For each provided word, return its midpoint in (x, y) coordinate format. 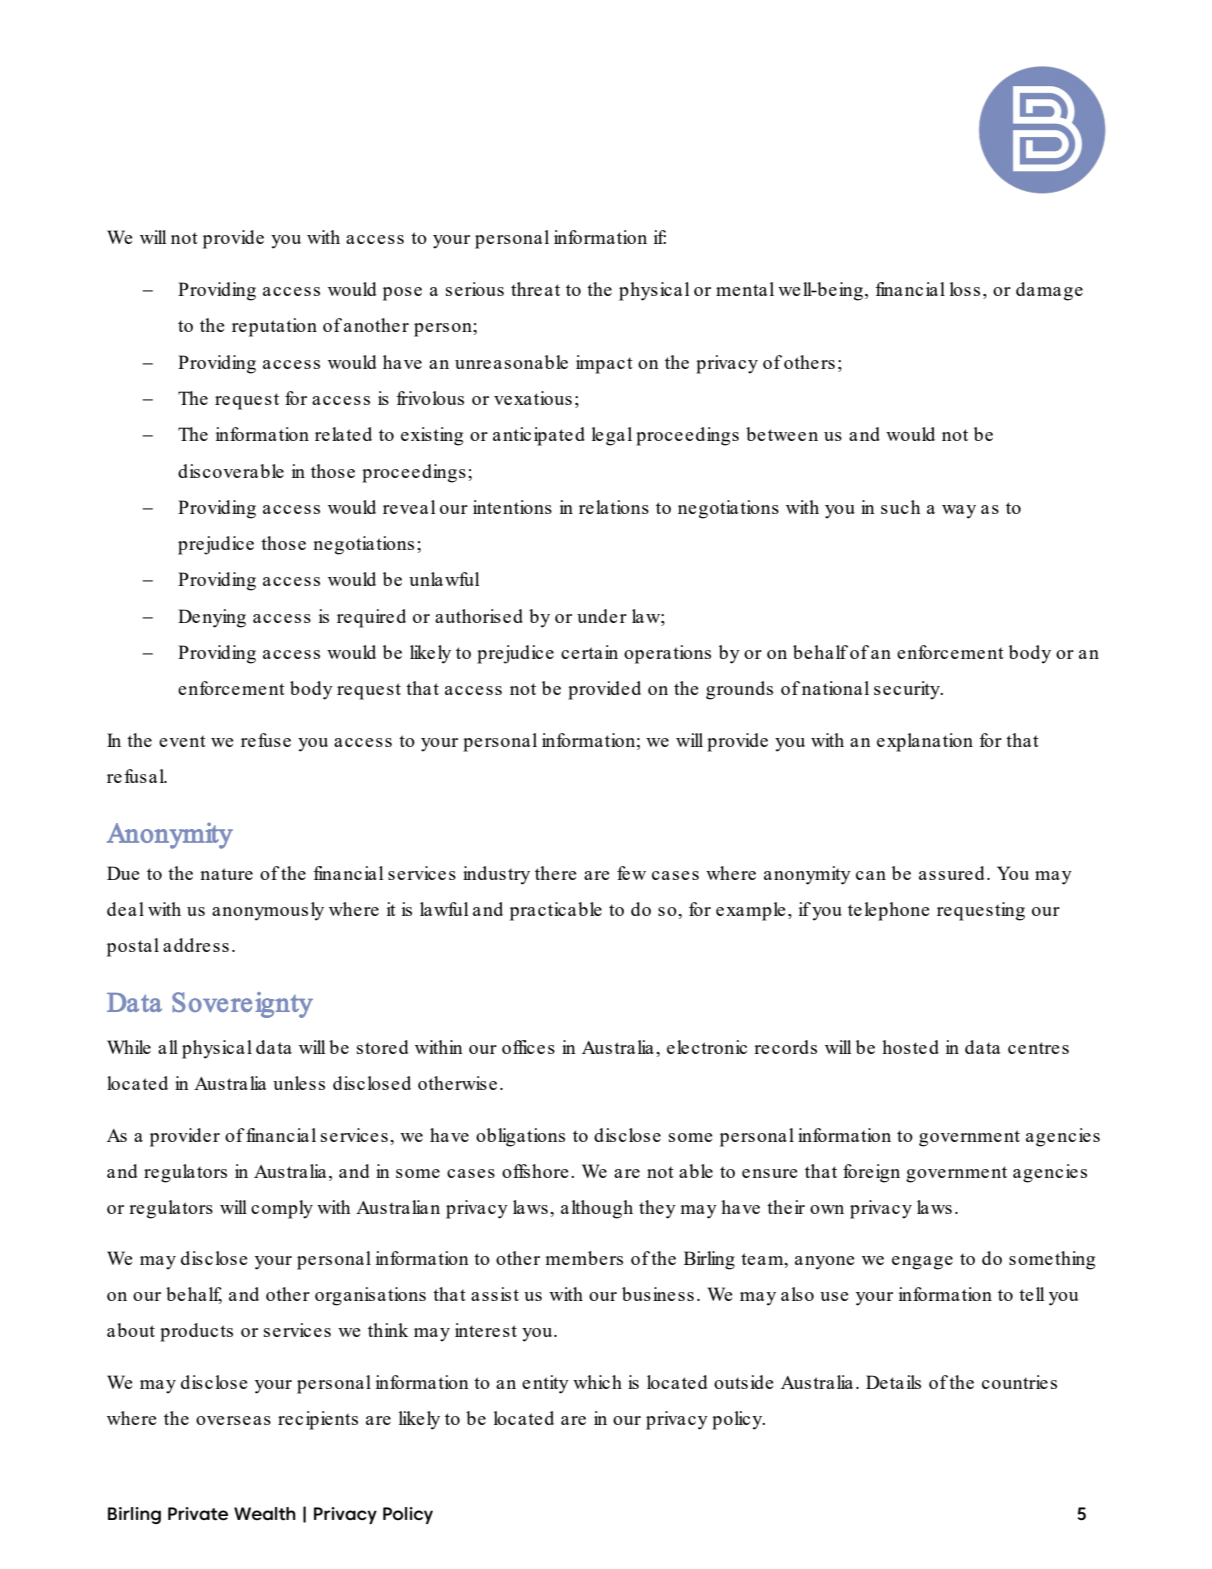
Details (893, 1382)
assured (952, 873)
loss (965, 289)
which (597, 1382)
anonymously (268, 911)
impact (604, 364)
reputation (274, 327)
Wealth (265, 1514)
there (556, 873)
